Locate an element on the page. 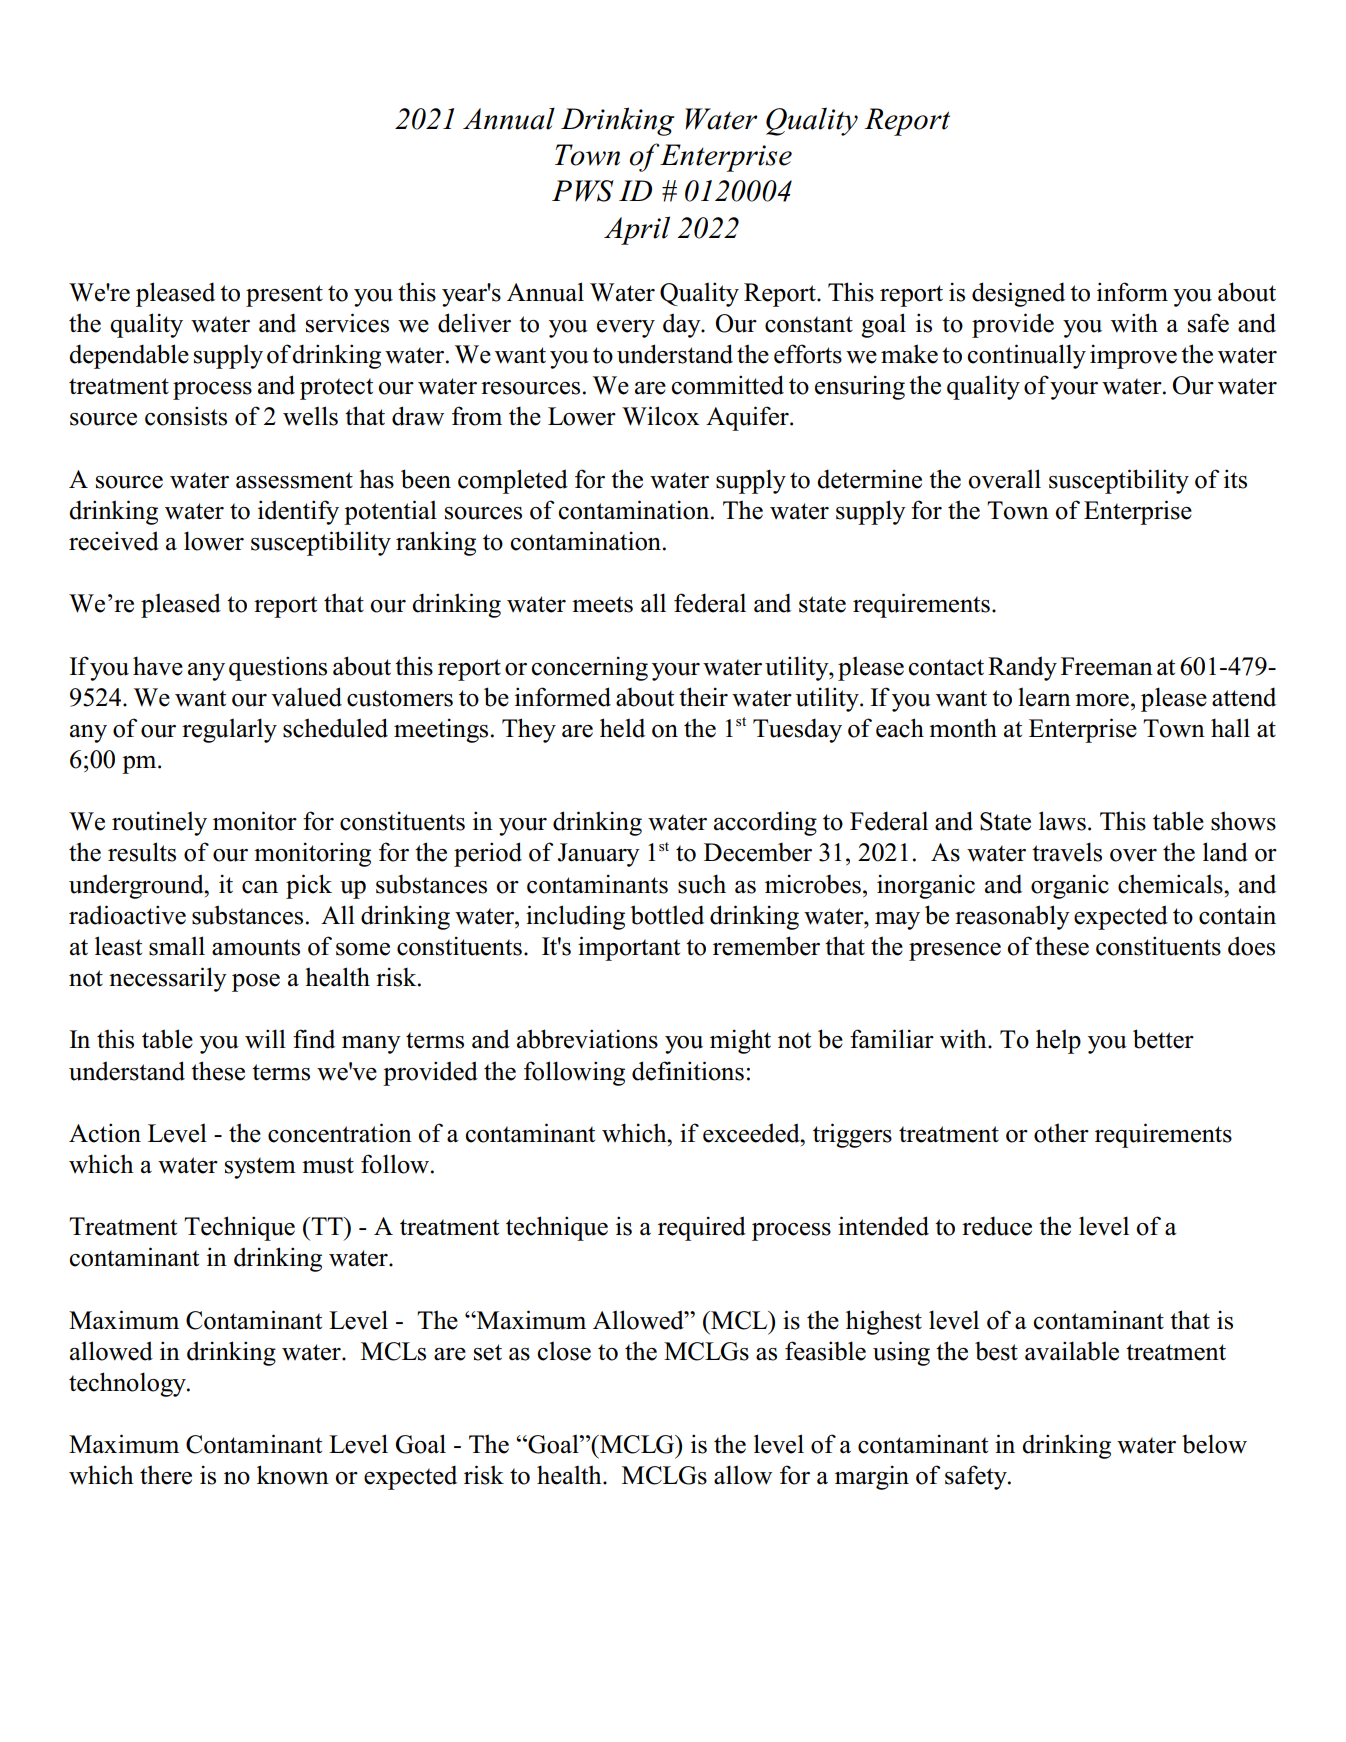 This page has height=1742, width=1346. more is located at coordinates (1102, 700).
